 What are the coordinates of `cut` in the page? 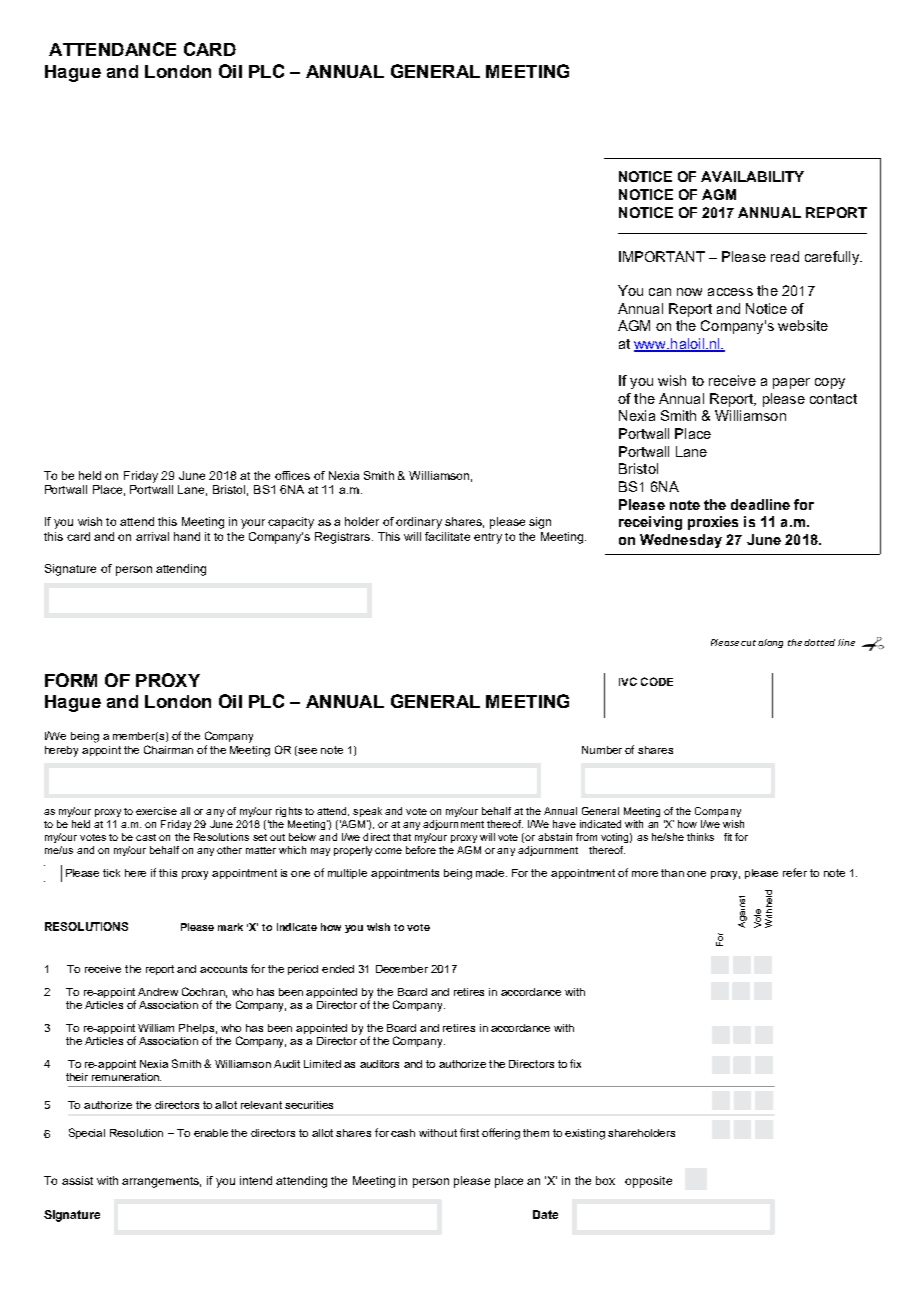 It's located at (750, 643).
